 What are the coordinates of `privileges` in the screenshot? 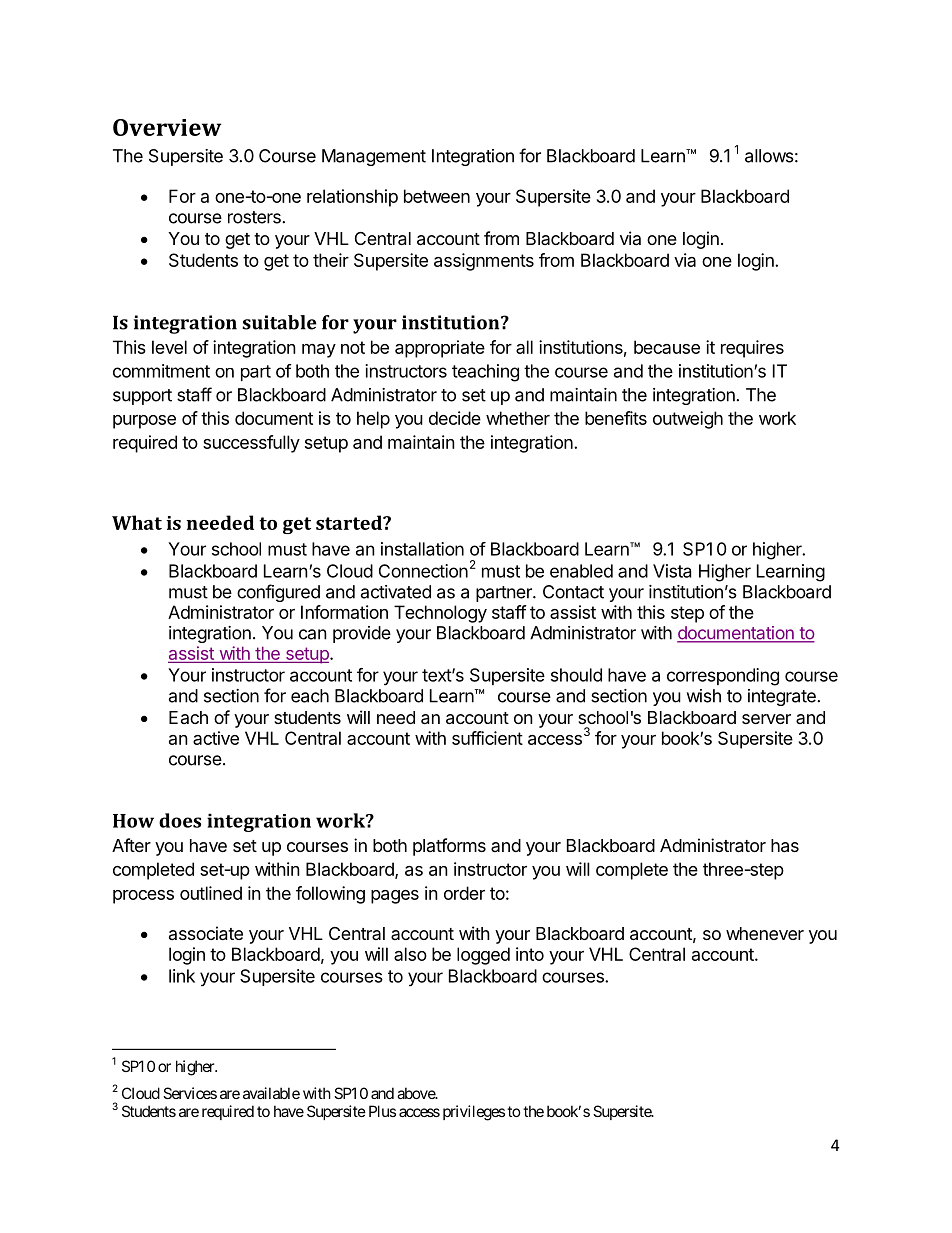 It's located at (474, 1113).
